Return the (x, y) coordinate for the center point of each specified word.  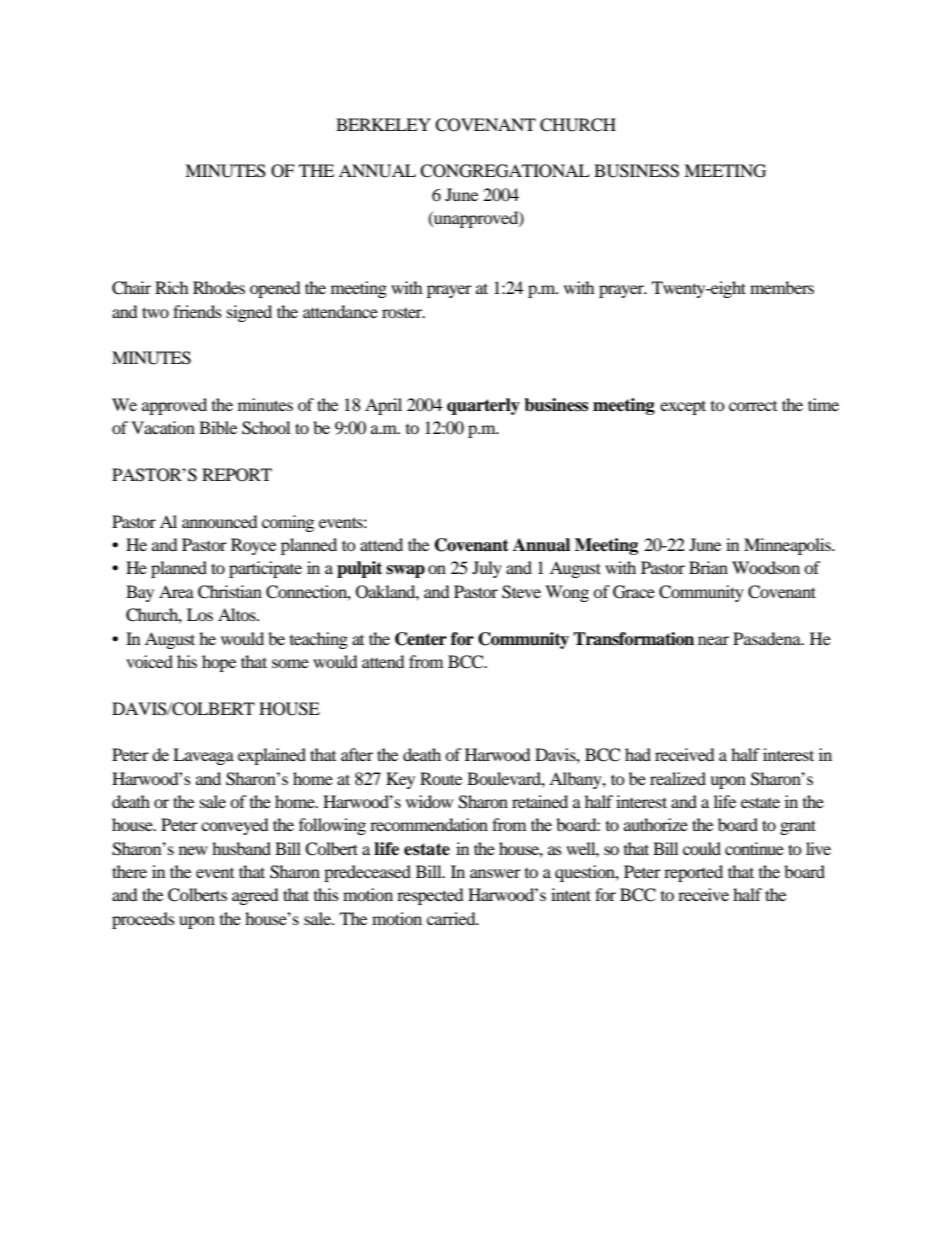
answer (495, 873)
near (713, 640)
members (782, 287)
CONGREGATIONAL (505, 171)
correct (753, 406)
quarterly (483, 406)
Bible (218, 427)
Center (421, 639)
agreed (255, 896)
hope (219, 663)
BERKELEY (383, 124)
